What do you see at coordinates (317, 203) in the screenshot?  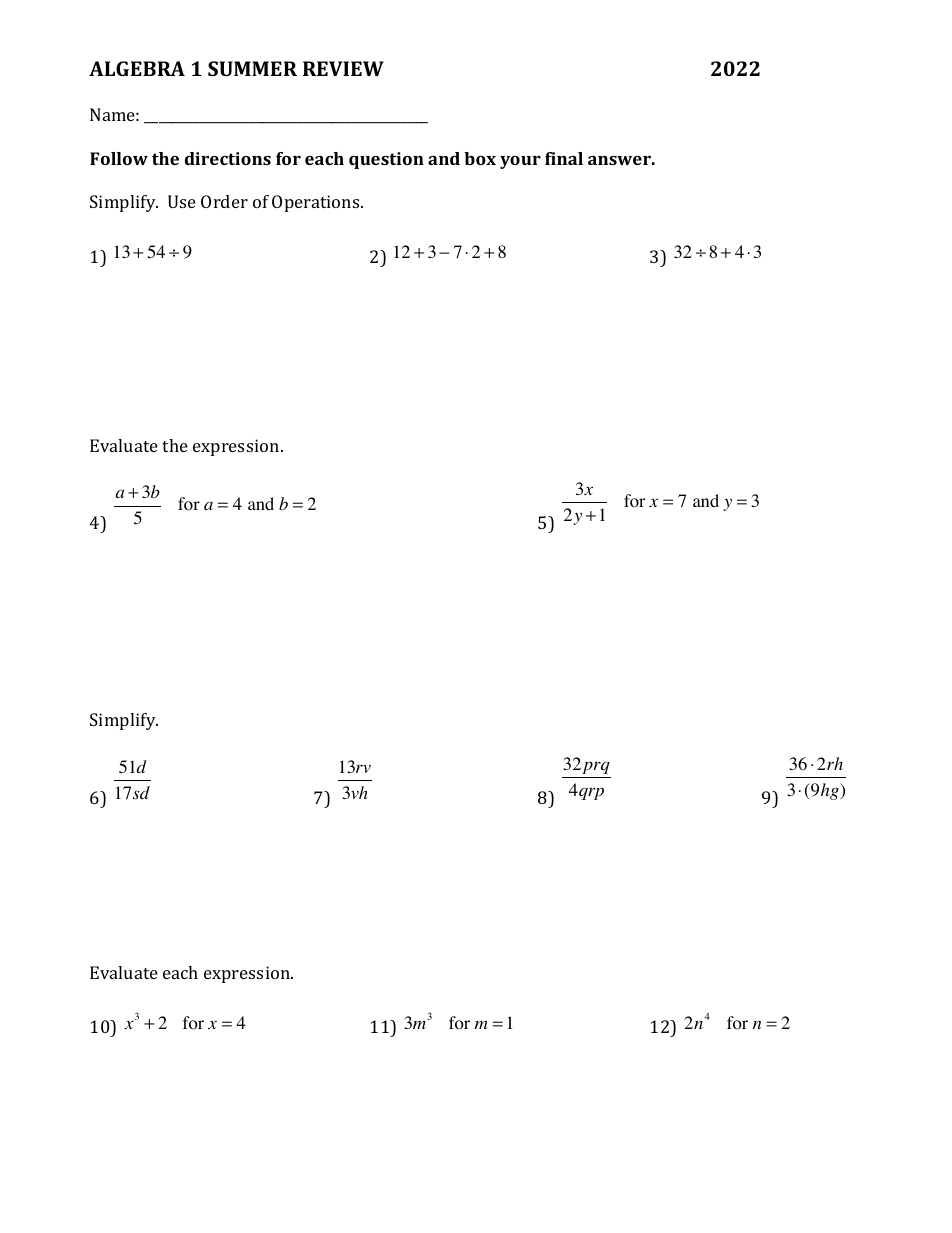 I see `Operations` at bounding box center [317, 203].
